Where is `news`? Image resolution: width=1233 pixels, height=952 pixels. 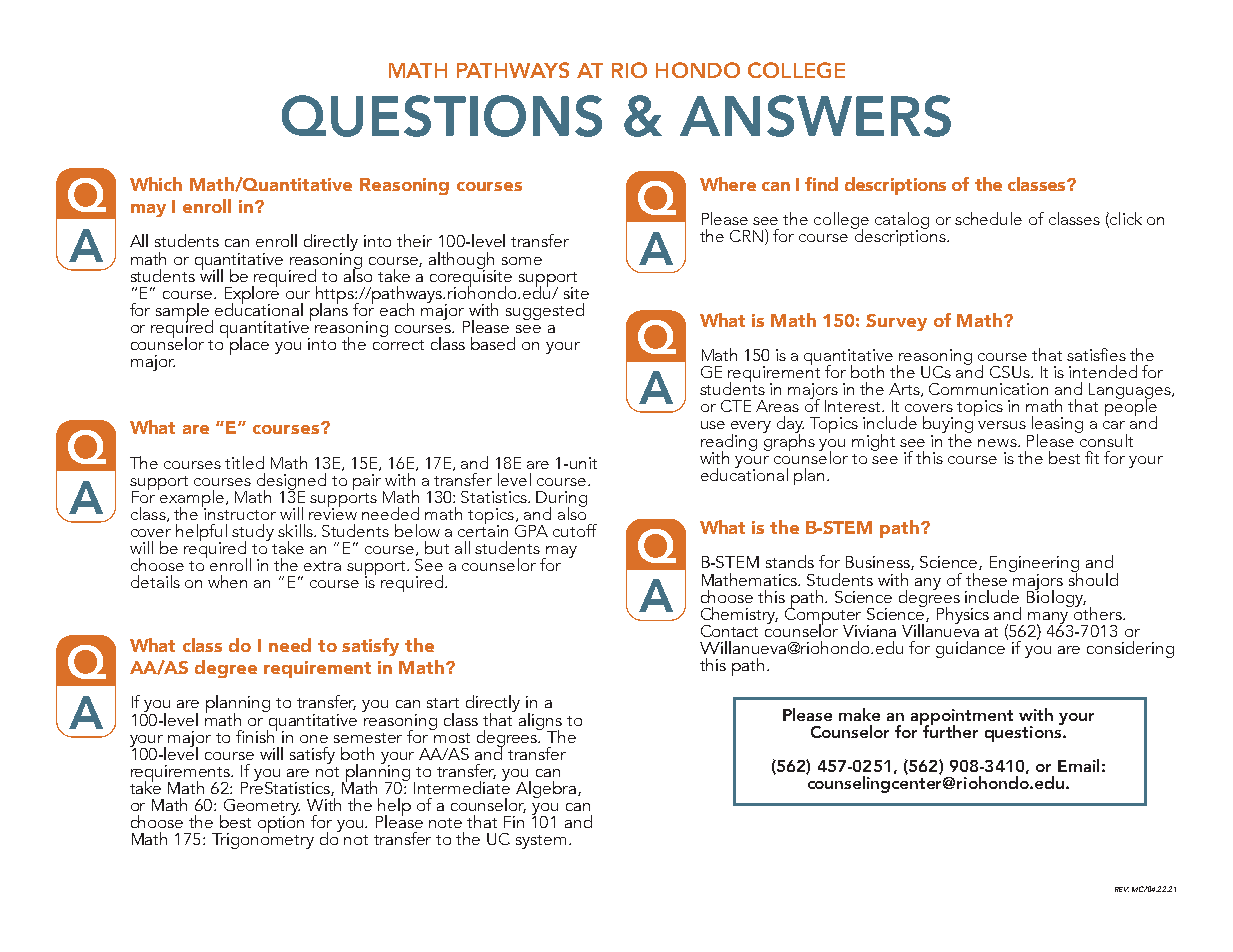
news is located at coordinates (998, 443).
